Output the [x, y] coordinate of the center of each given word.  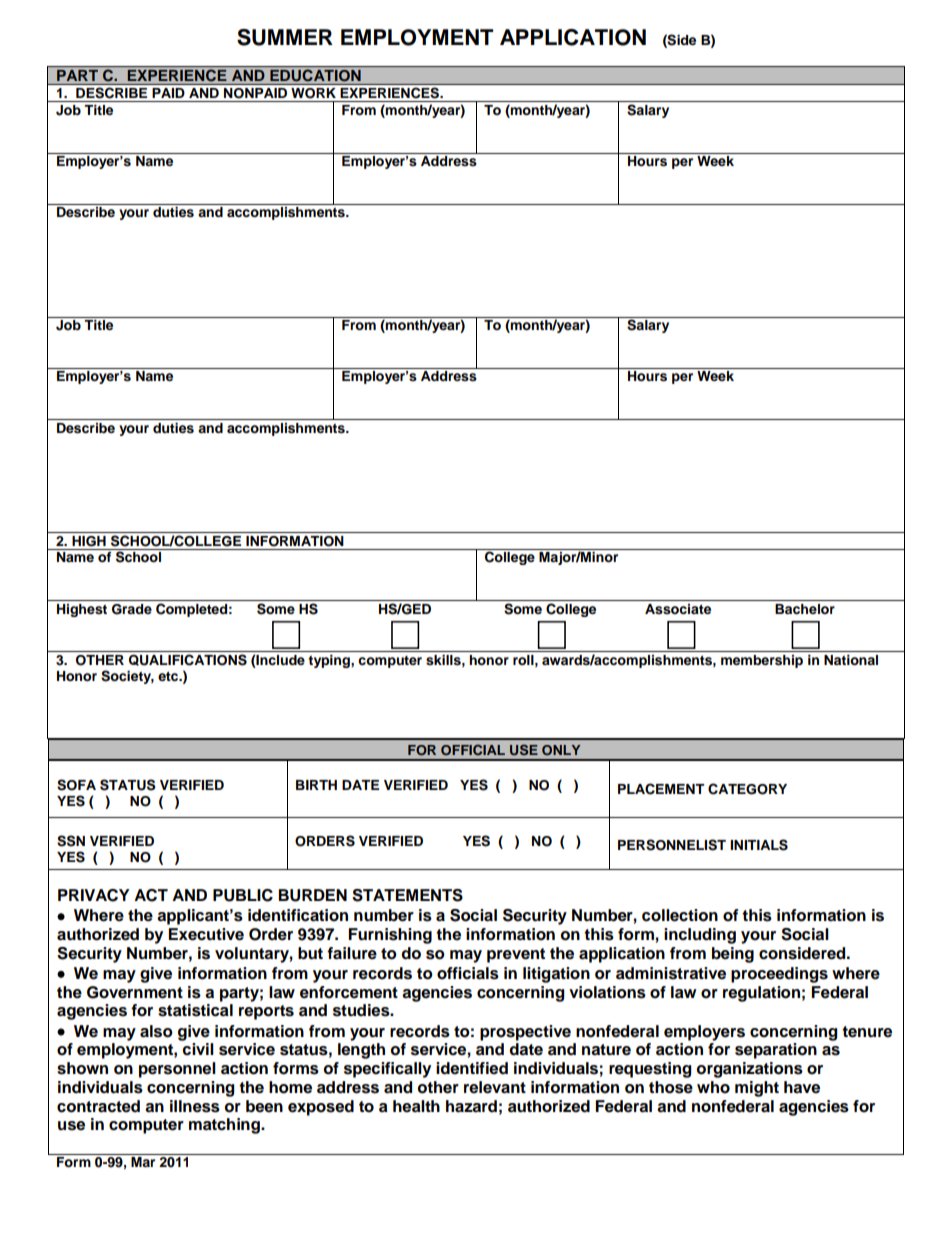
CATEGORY [747, 789]
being [733, 955]
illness [195, 1106]
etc [169, 676]
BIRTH [316, 785]
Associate [678, 609]
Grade [132, 609]
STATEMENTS [407, 895]
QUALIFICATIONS [188, 660]
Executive [206, 934]
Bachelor [805, 609]
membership [762, 661]
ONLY [561, 750]
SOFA [76, 785]
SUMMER [285, 37]
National [851, 660]
